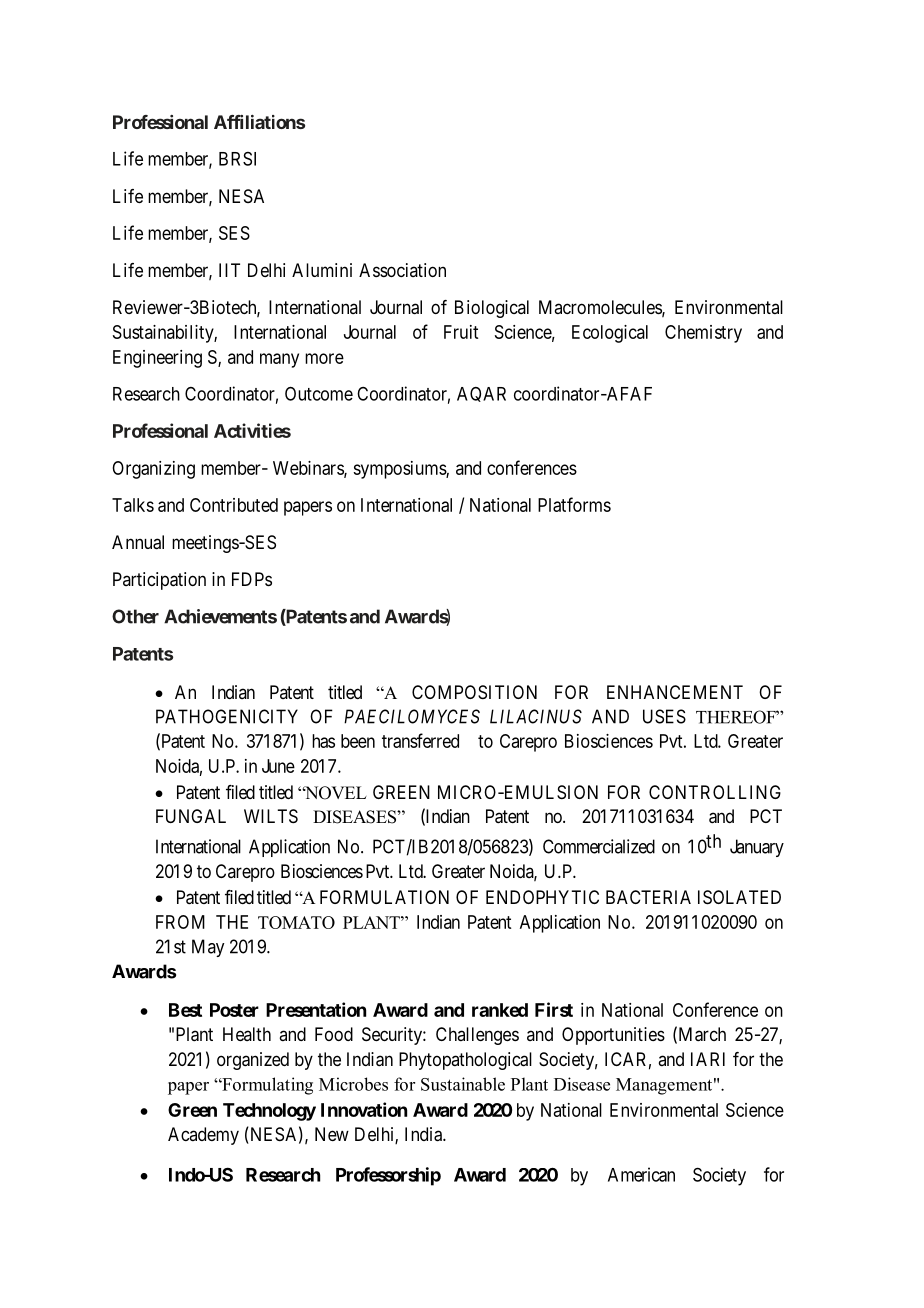  What do you see at coordinates (203, 1136) in the screenshot?
I see `Academy` at bounding box center [203, 1136].
